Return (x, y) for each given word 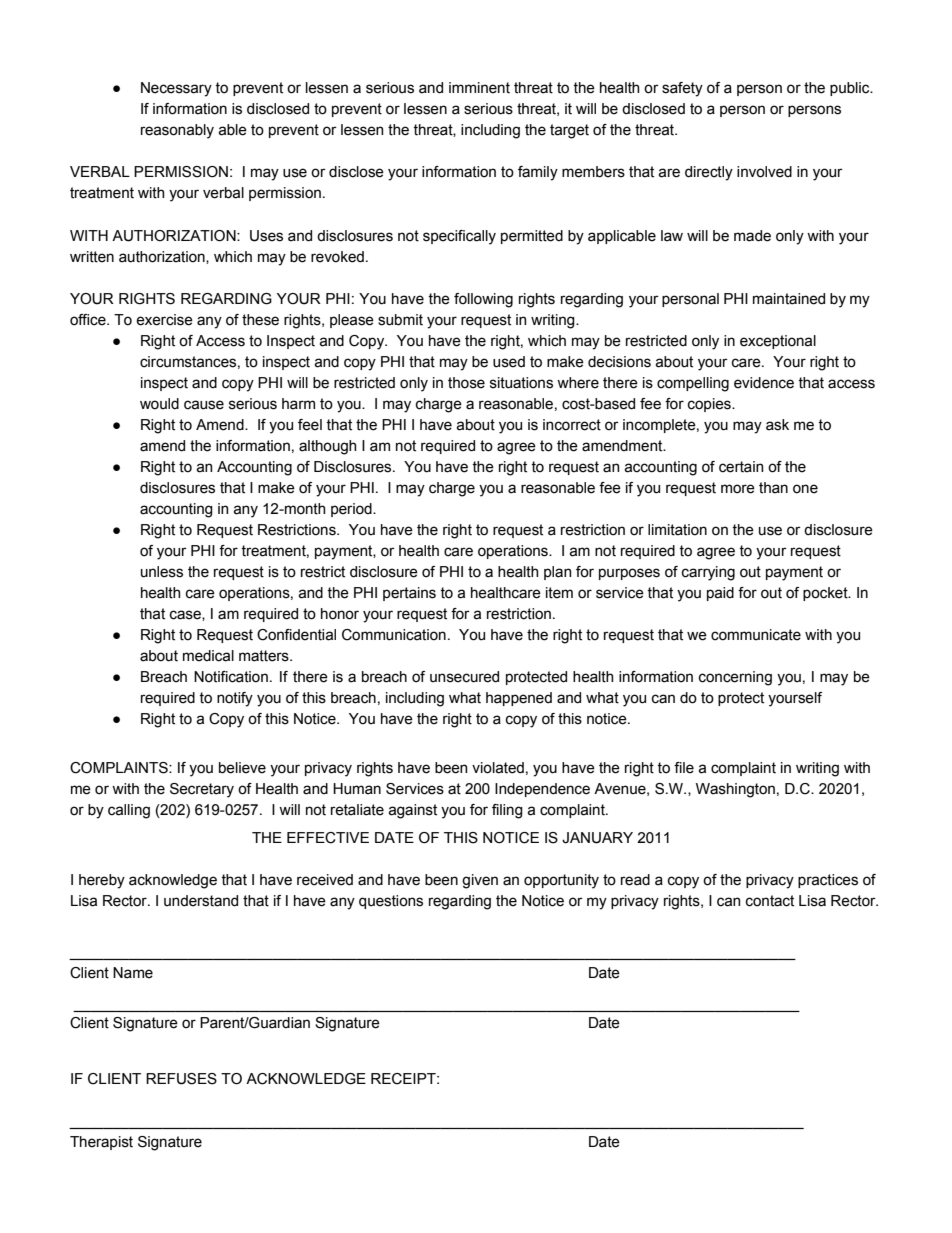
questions (391, 902)
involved (764, 172)
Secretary (202, 790)
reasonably (177, 131)
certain (741, 467)
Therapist (101, 1143)
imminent (479, 88)
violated (498, 768)
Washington (735, 790)
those (466, 383)
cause (204, 405)
